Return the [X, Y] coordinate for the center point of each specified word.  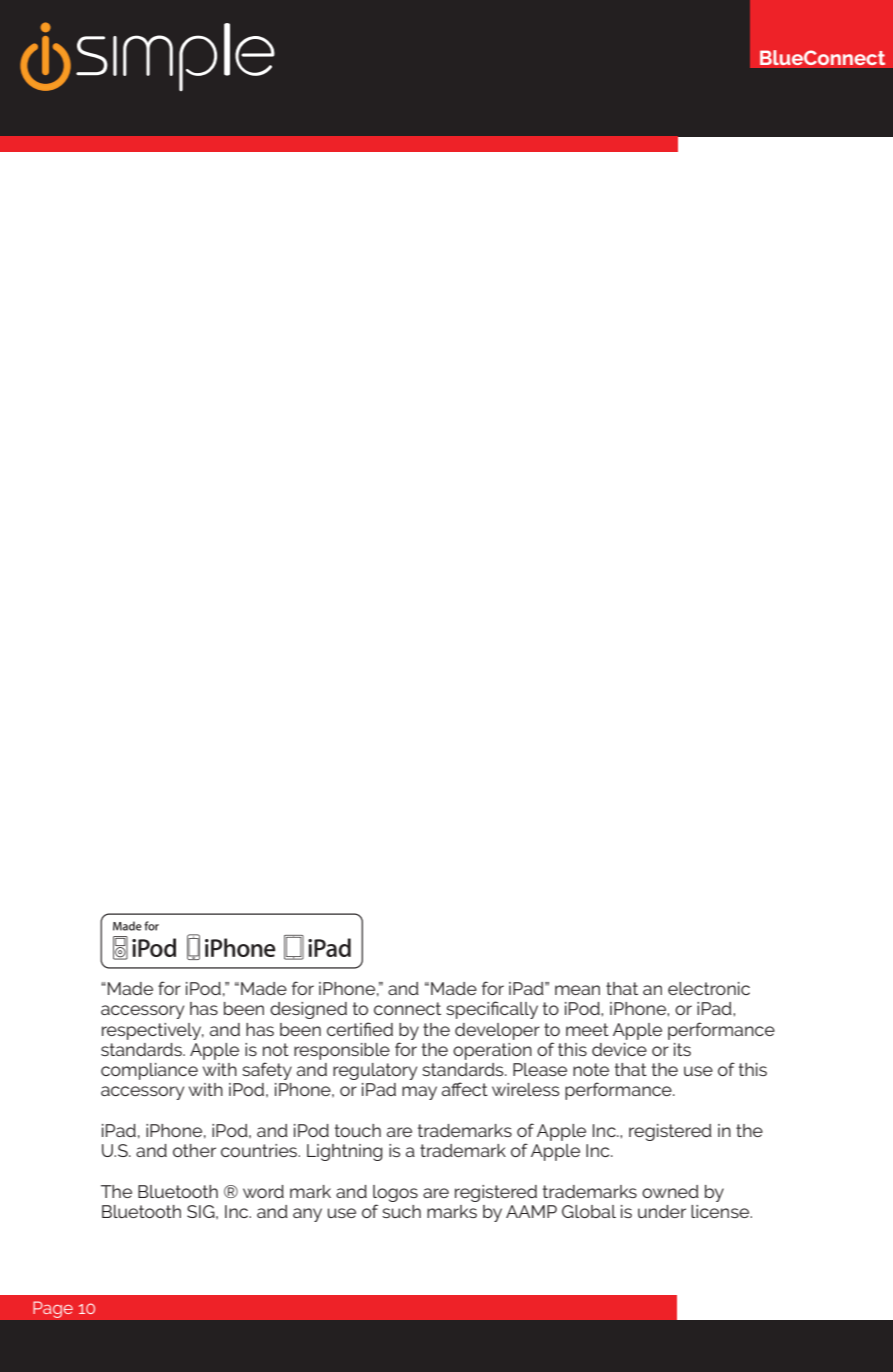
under [662, 1211]
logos [395, 1193]
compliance [149, 1071]
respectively [153, 1031]
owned [670, 1191]
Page [53, 1309]
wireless [525, 1089]
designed [308, 1010]
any [307, 1215]
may [419, 1093]
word [263, 1191]
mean [577, 990]
